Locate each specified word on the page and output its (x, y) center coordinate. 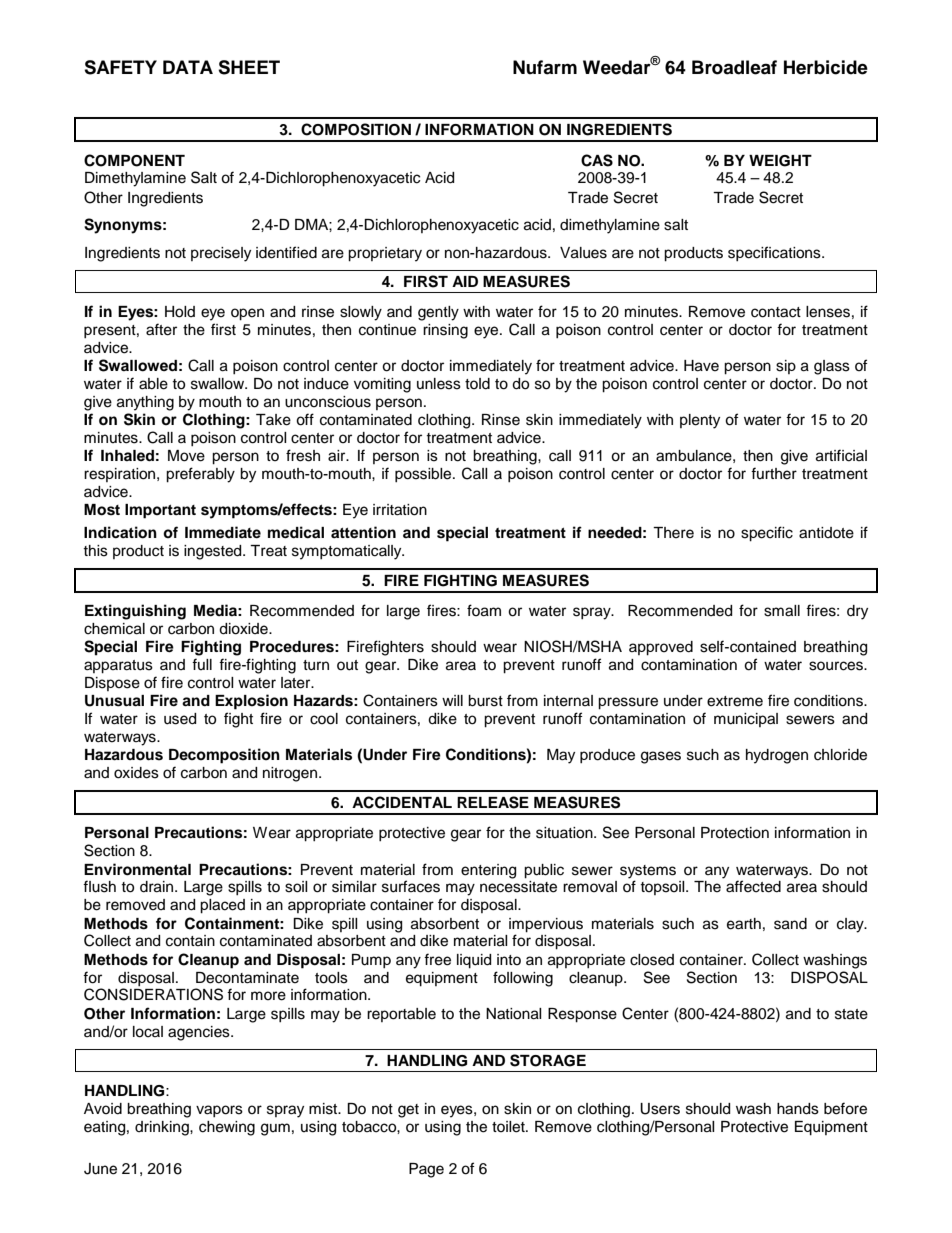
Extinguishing (135, 612)
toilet (509, 1127)
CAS (597, 160)
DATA (188, 67)
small (782, 611)
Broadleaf (734, 67)
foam (484, 610)
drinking (163, 1128)
